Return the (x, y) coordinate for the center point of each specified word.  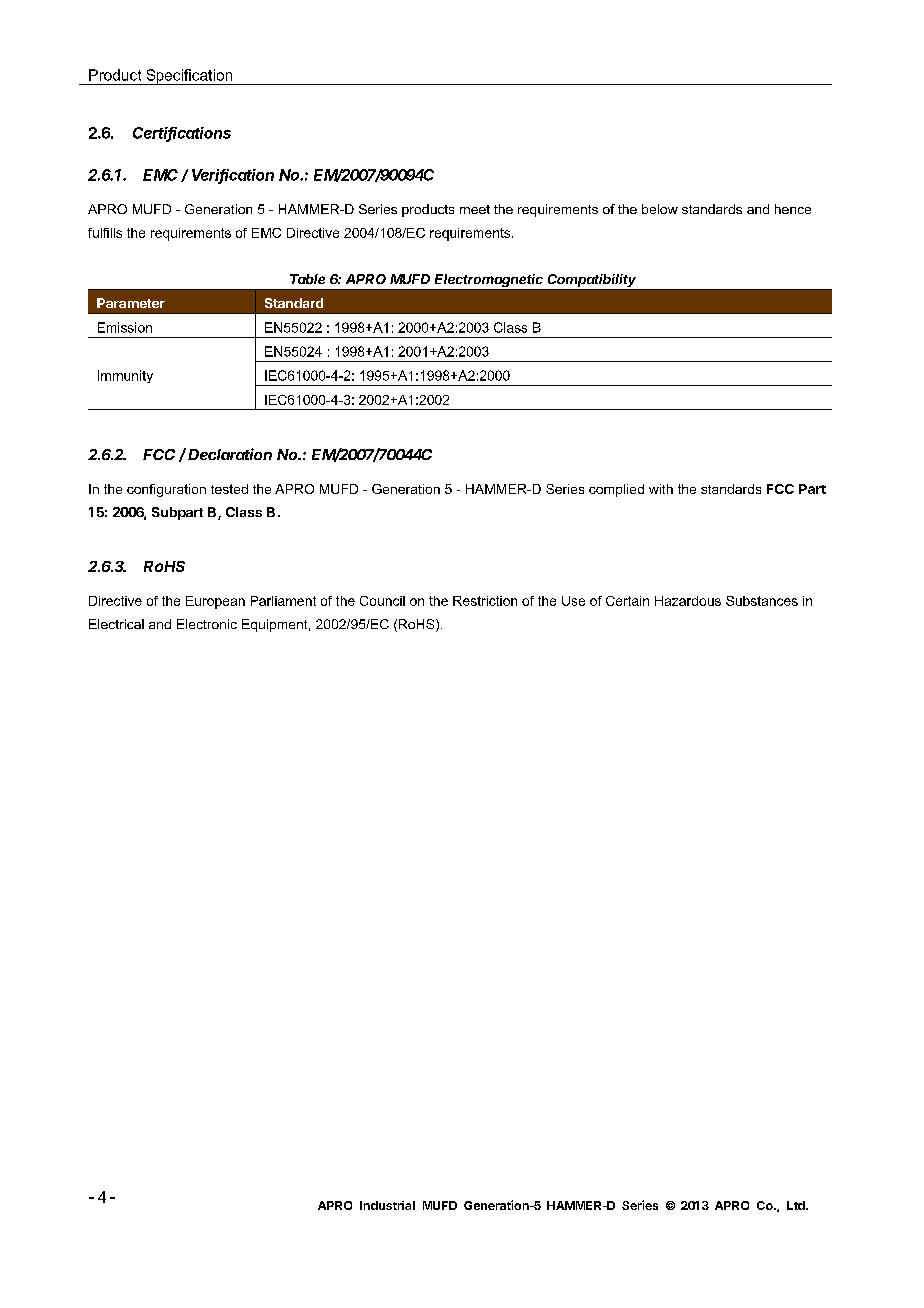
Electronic (207, 624)
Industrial (387, 1205)
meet (475, 209)
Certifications (182, 134)
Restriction (485, 601)
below (660, 209)
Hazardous (688, 601)
